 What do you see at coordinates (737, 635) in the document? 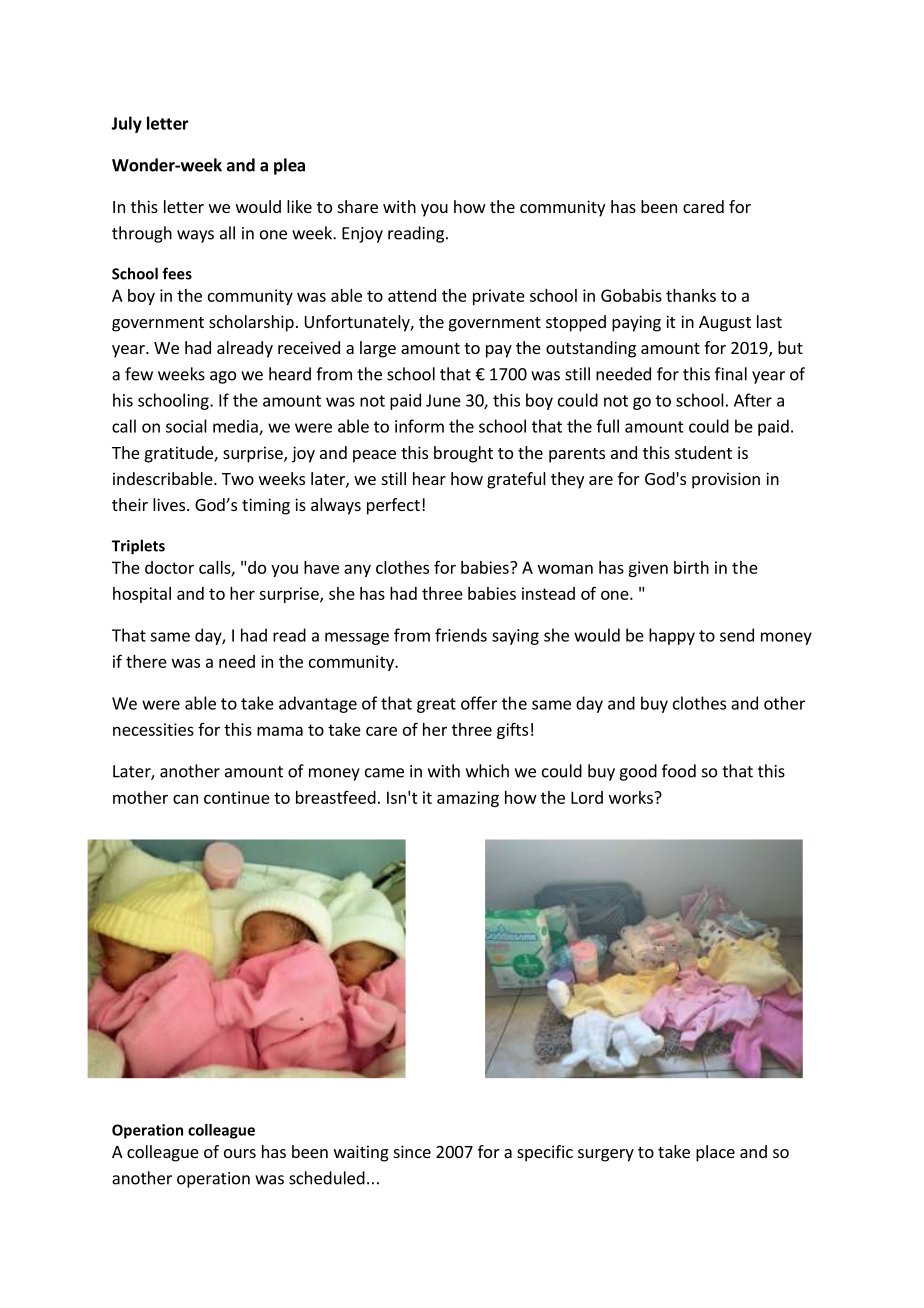
I see `send` at bounding box center [737, 635].
